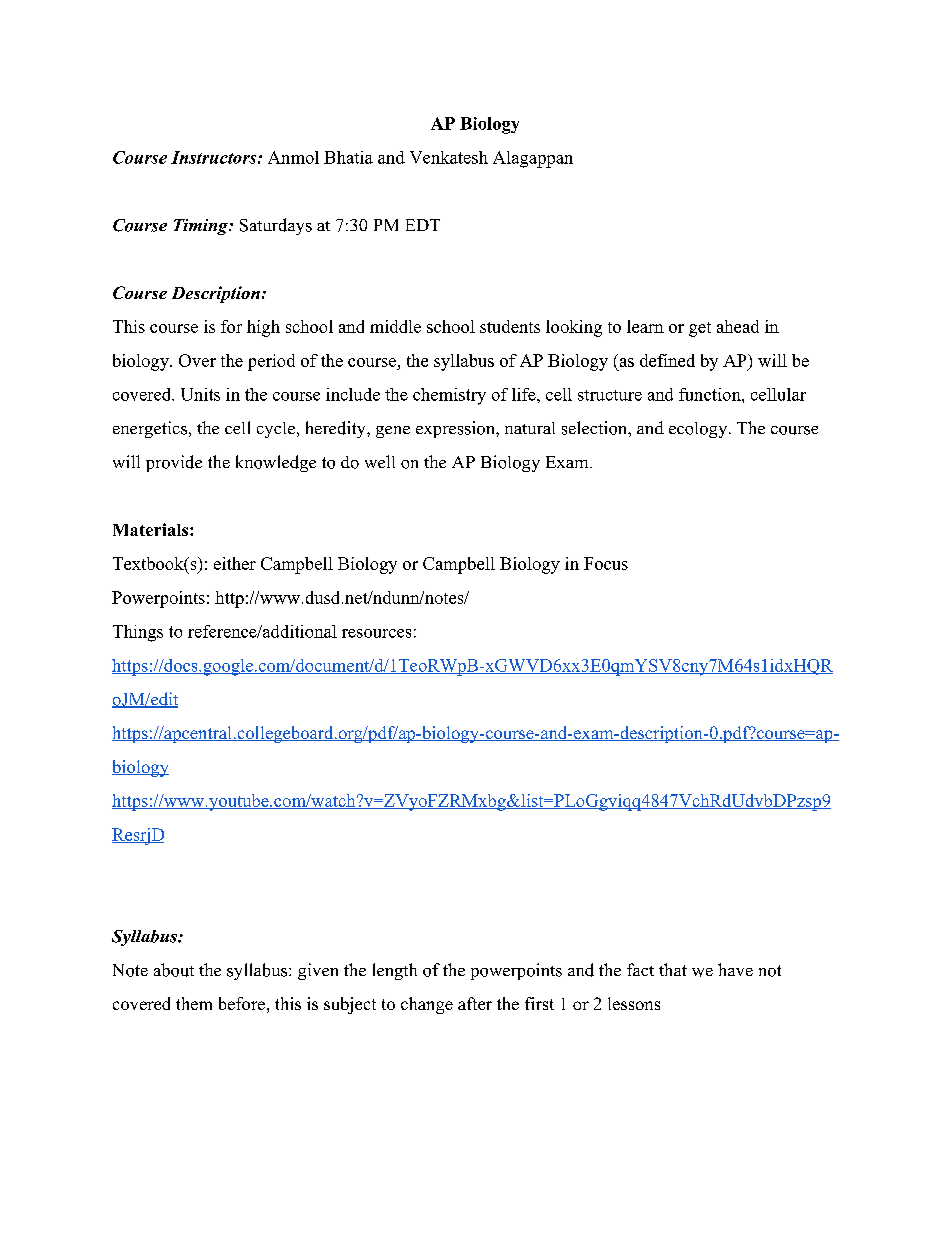  Describe the element at coordinates (174, 463) in the screenshot. I see `provide` at that location.
